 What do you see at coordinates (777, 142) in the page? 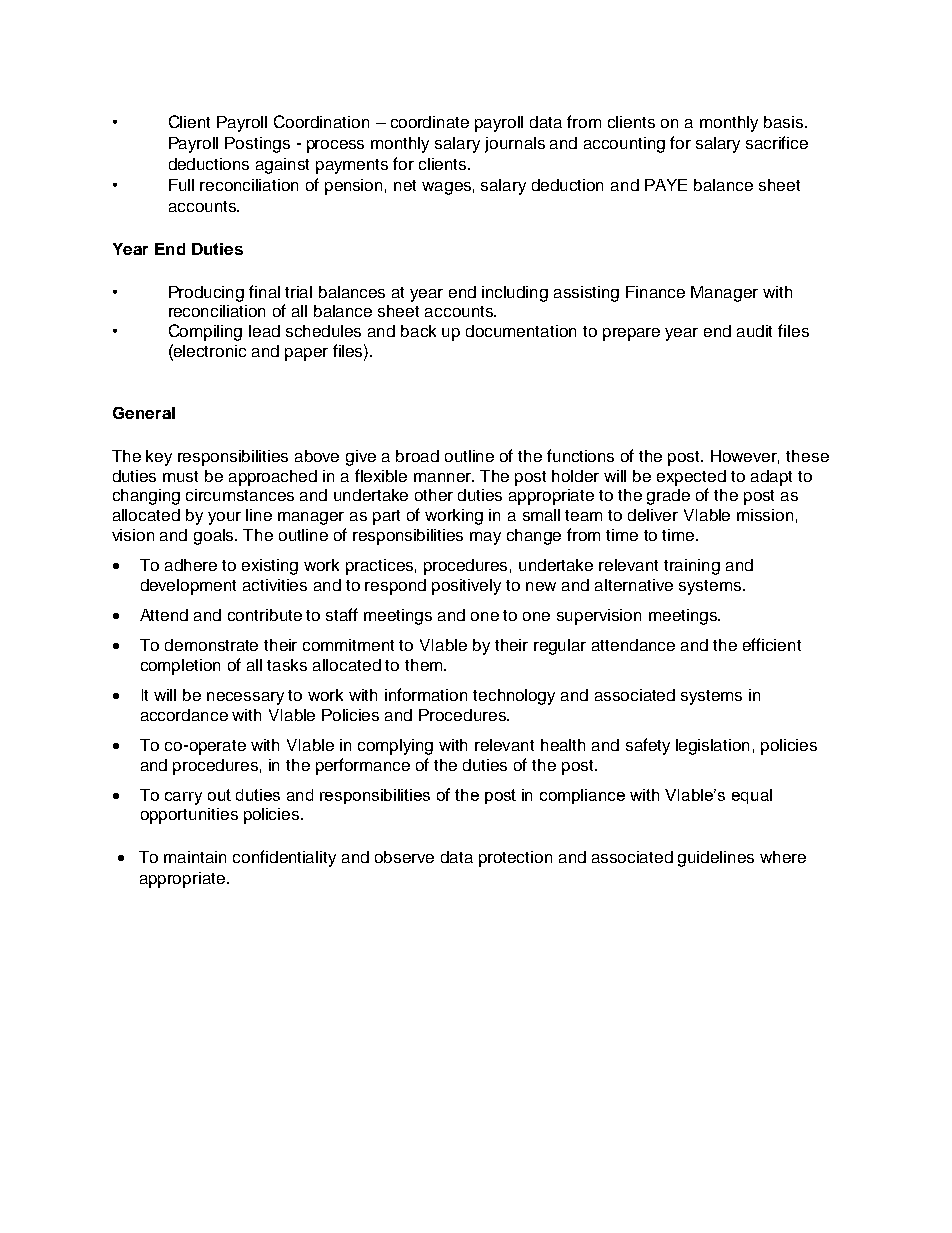
I see `sacrifice` at bounding box center [777, 142].
